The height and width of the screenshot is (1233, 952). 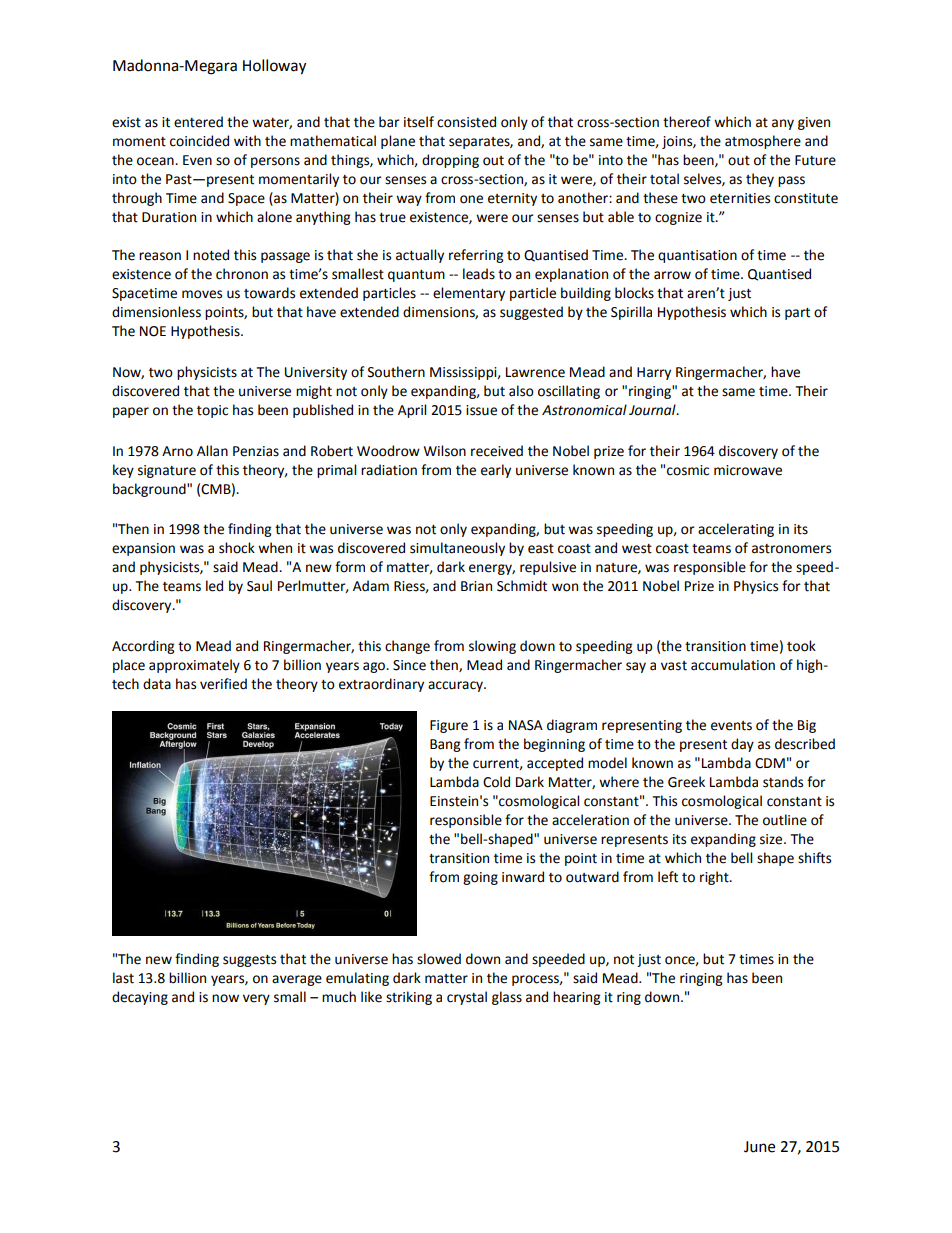 I want to click on Physics, so click(x=756, y=587).
